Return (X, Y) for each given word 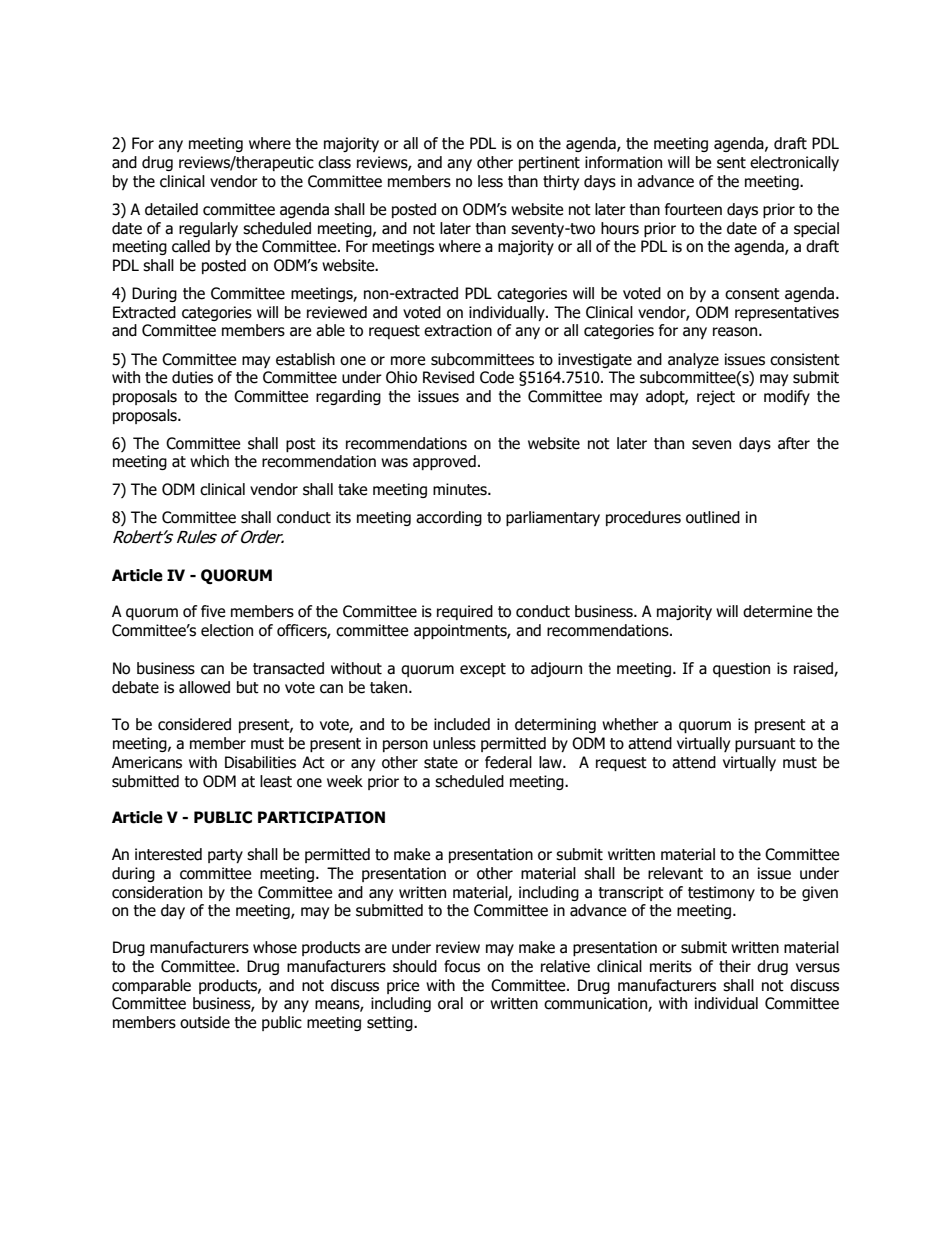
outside (205, 1022)
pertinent (549, 163)
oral (450, 1003)
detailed (171, 209)
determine (777, 611)
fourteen (693, 209)
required (465, 612)
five (213, 611)
